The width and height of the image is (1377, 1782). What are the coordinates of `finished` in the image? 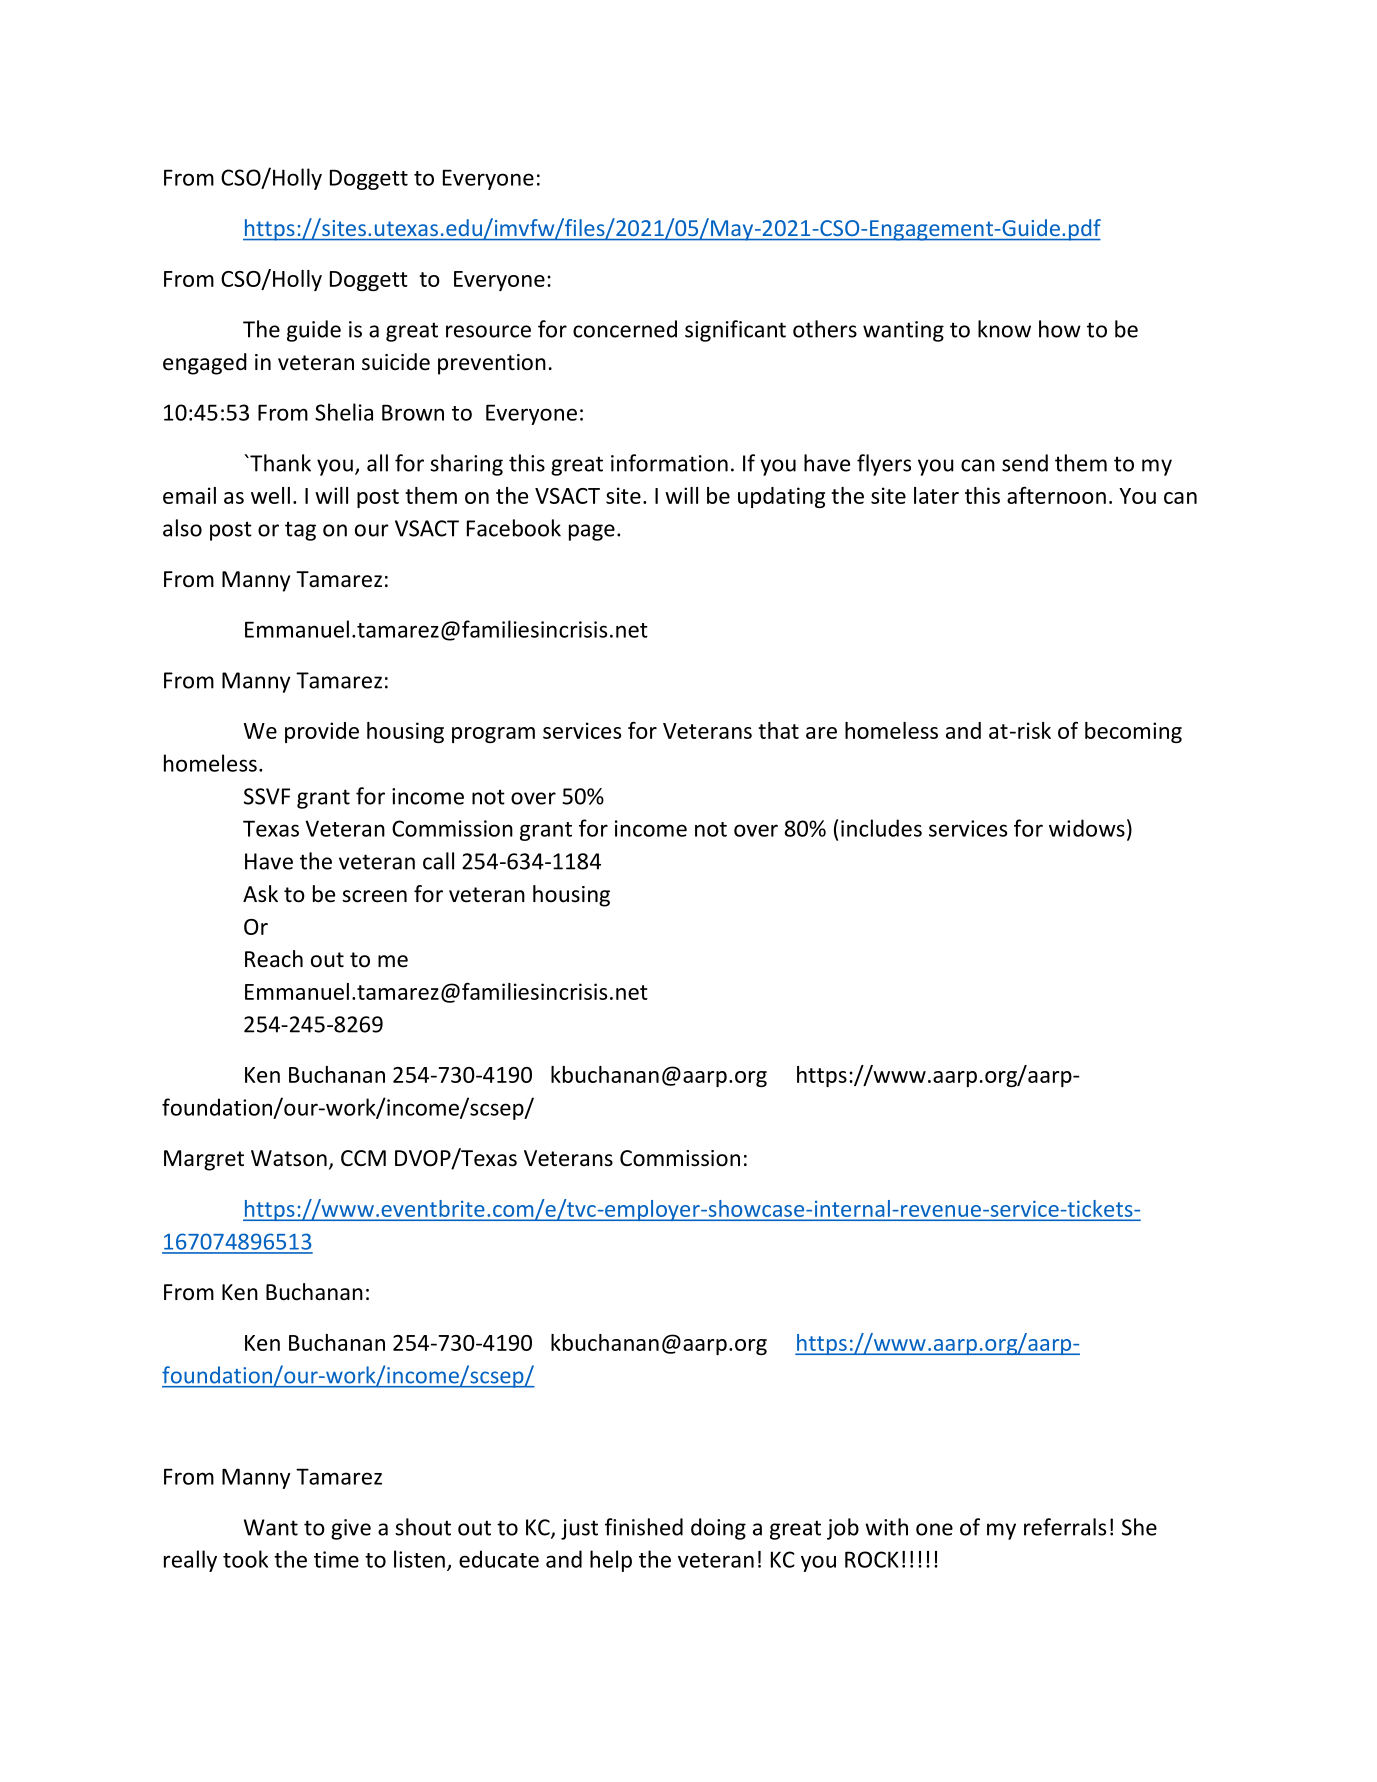 It's located at (644, 1527).
